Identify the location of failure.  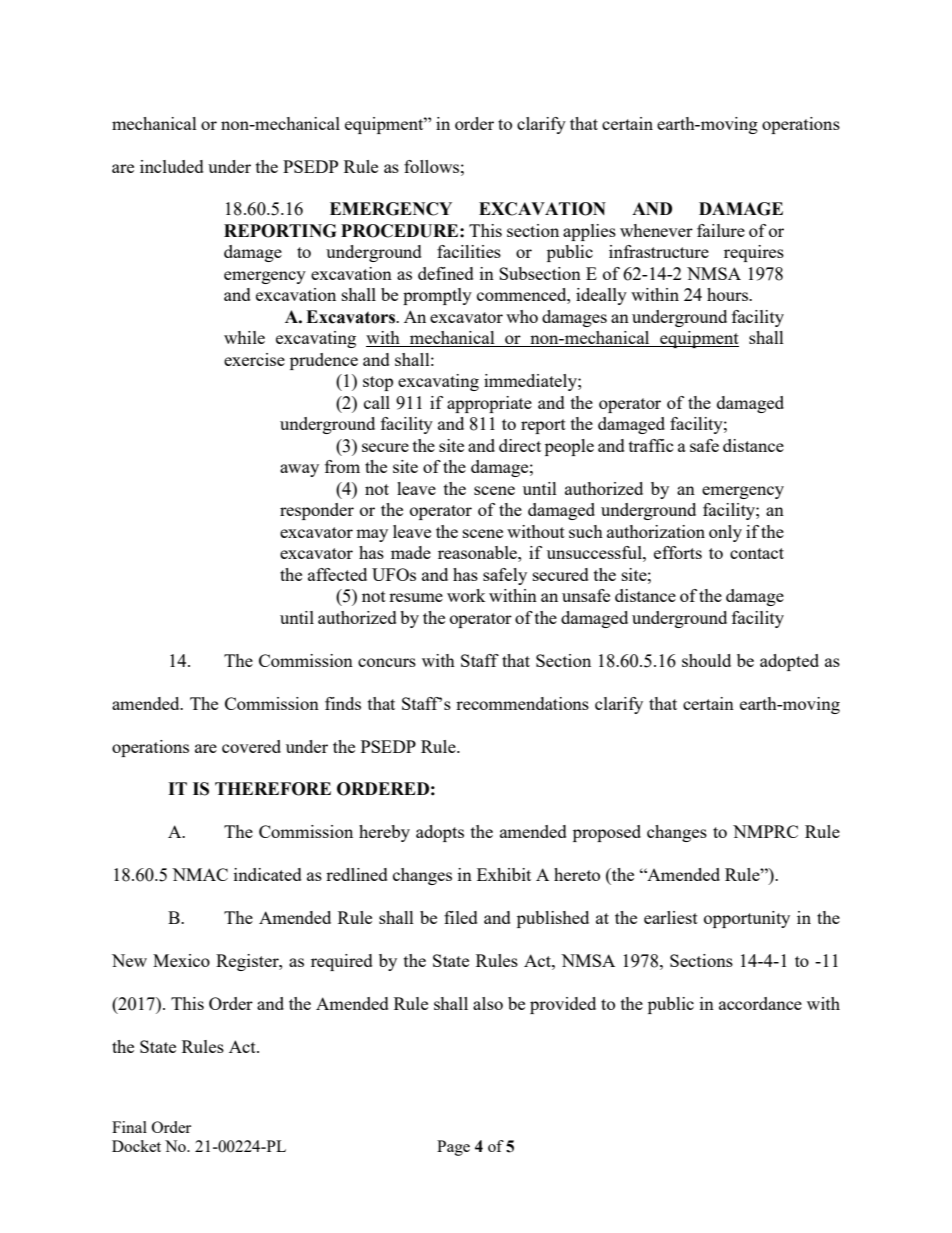
(721, 230).
